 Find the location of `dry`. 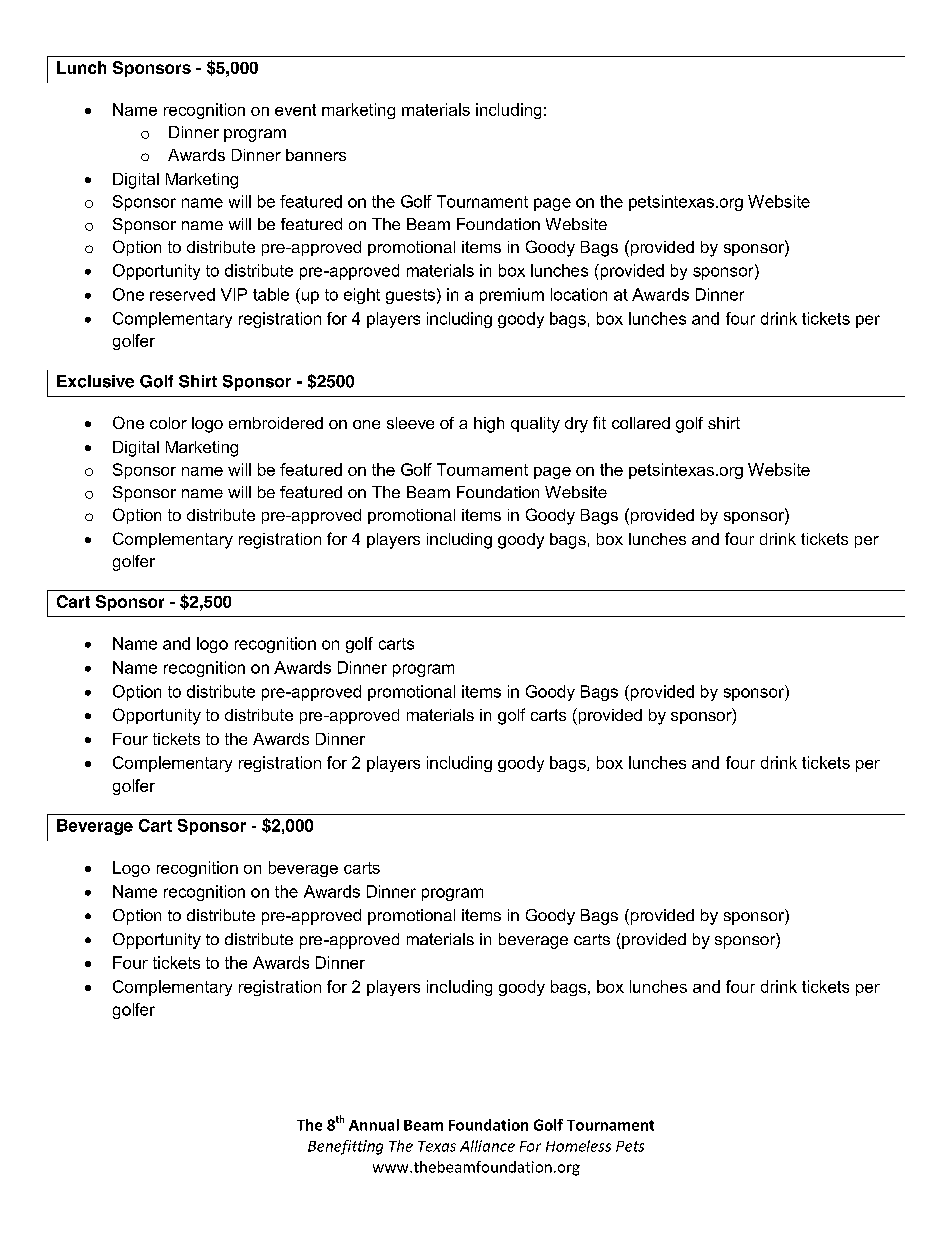

dry is located at coordinates (576, 425).
